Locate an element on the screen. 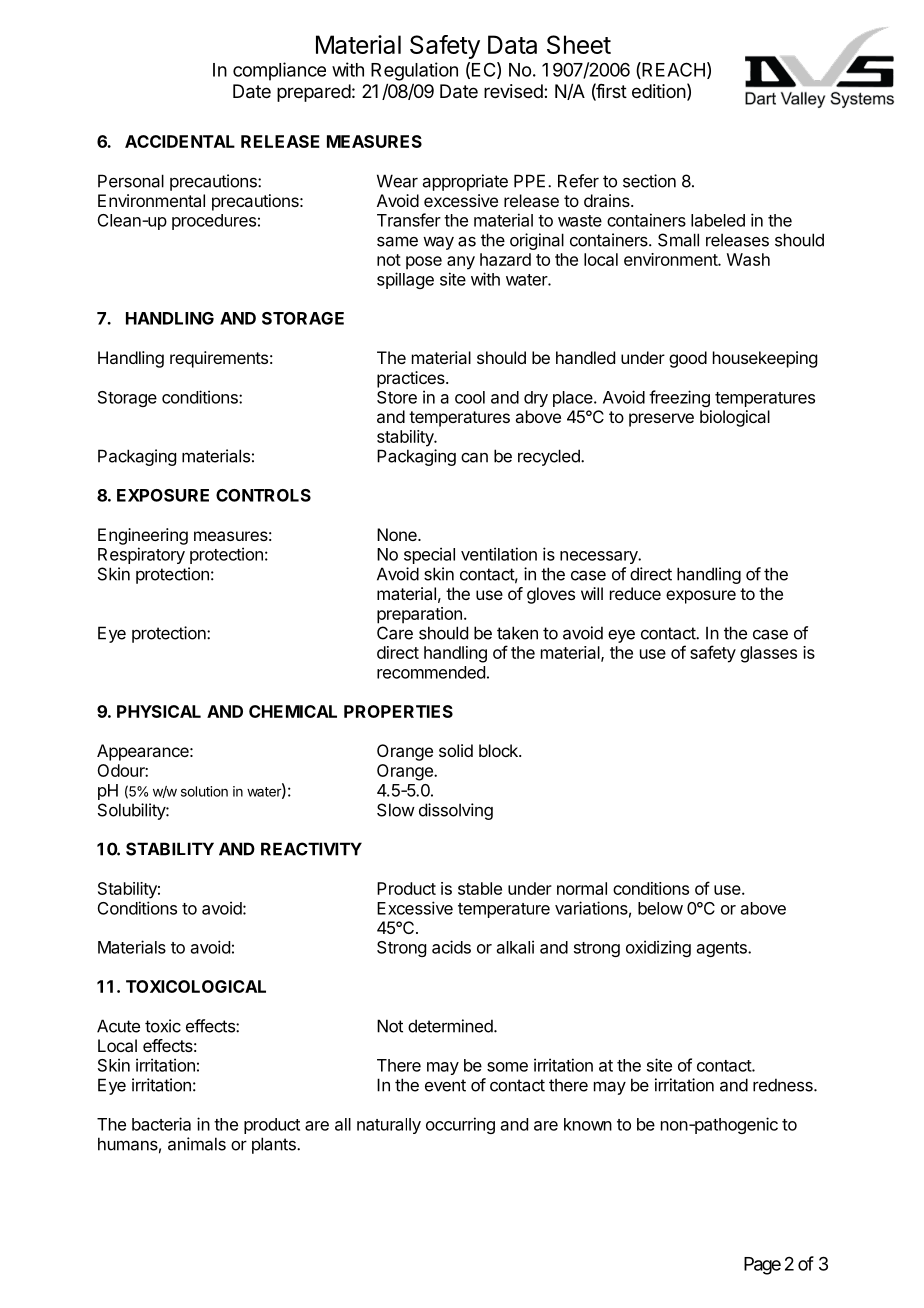 This screenshot has width=924, height=1308. preparation is located at coordinates (419, 615).
